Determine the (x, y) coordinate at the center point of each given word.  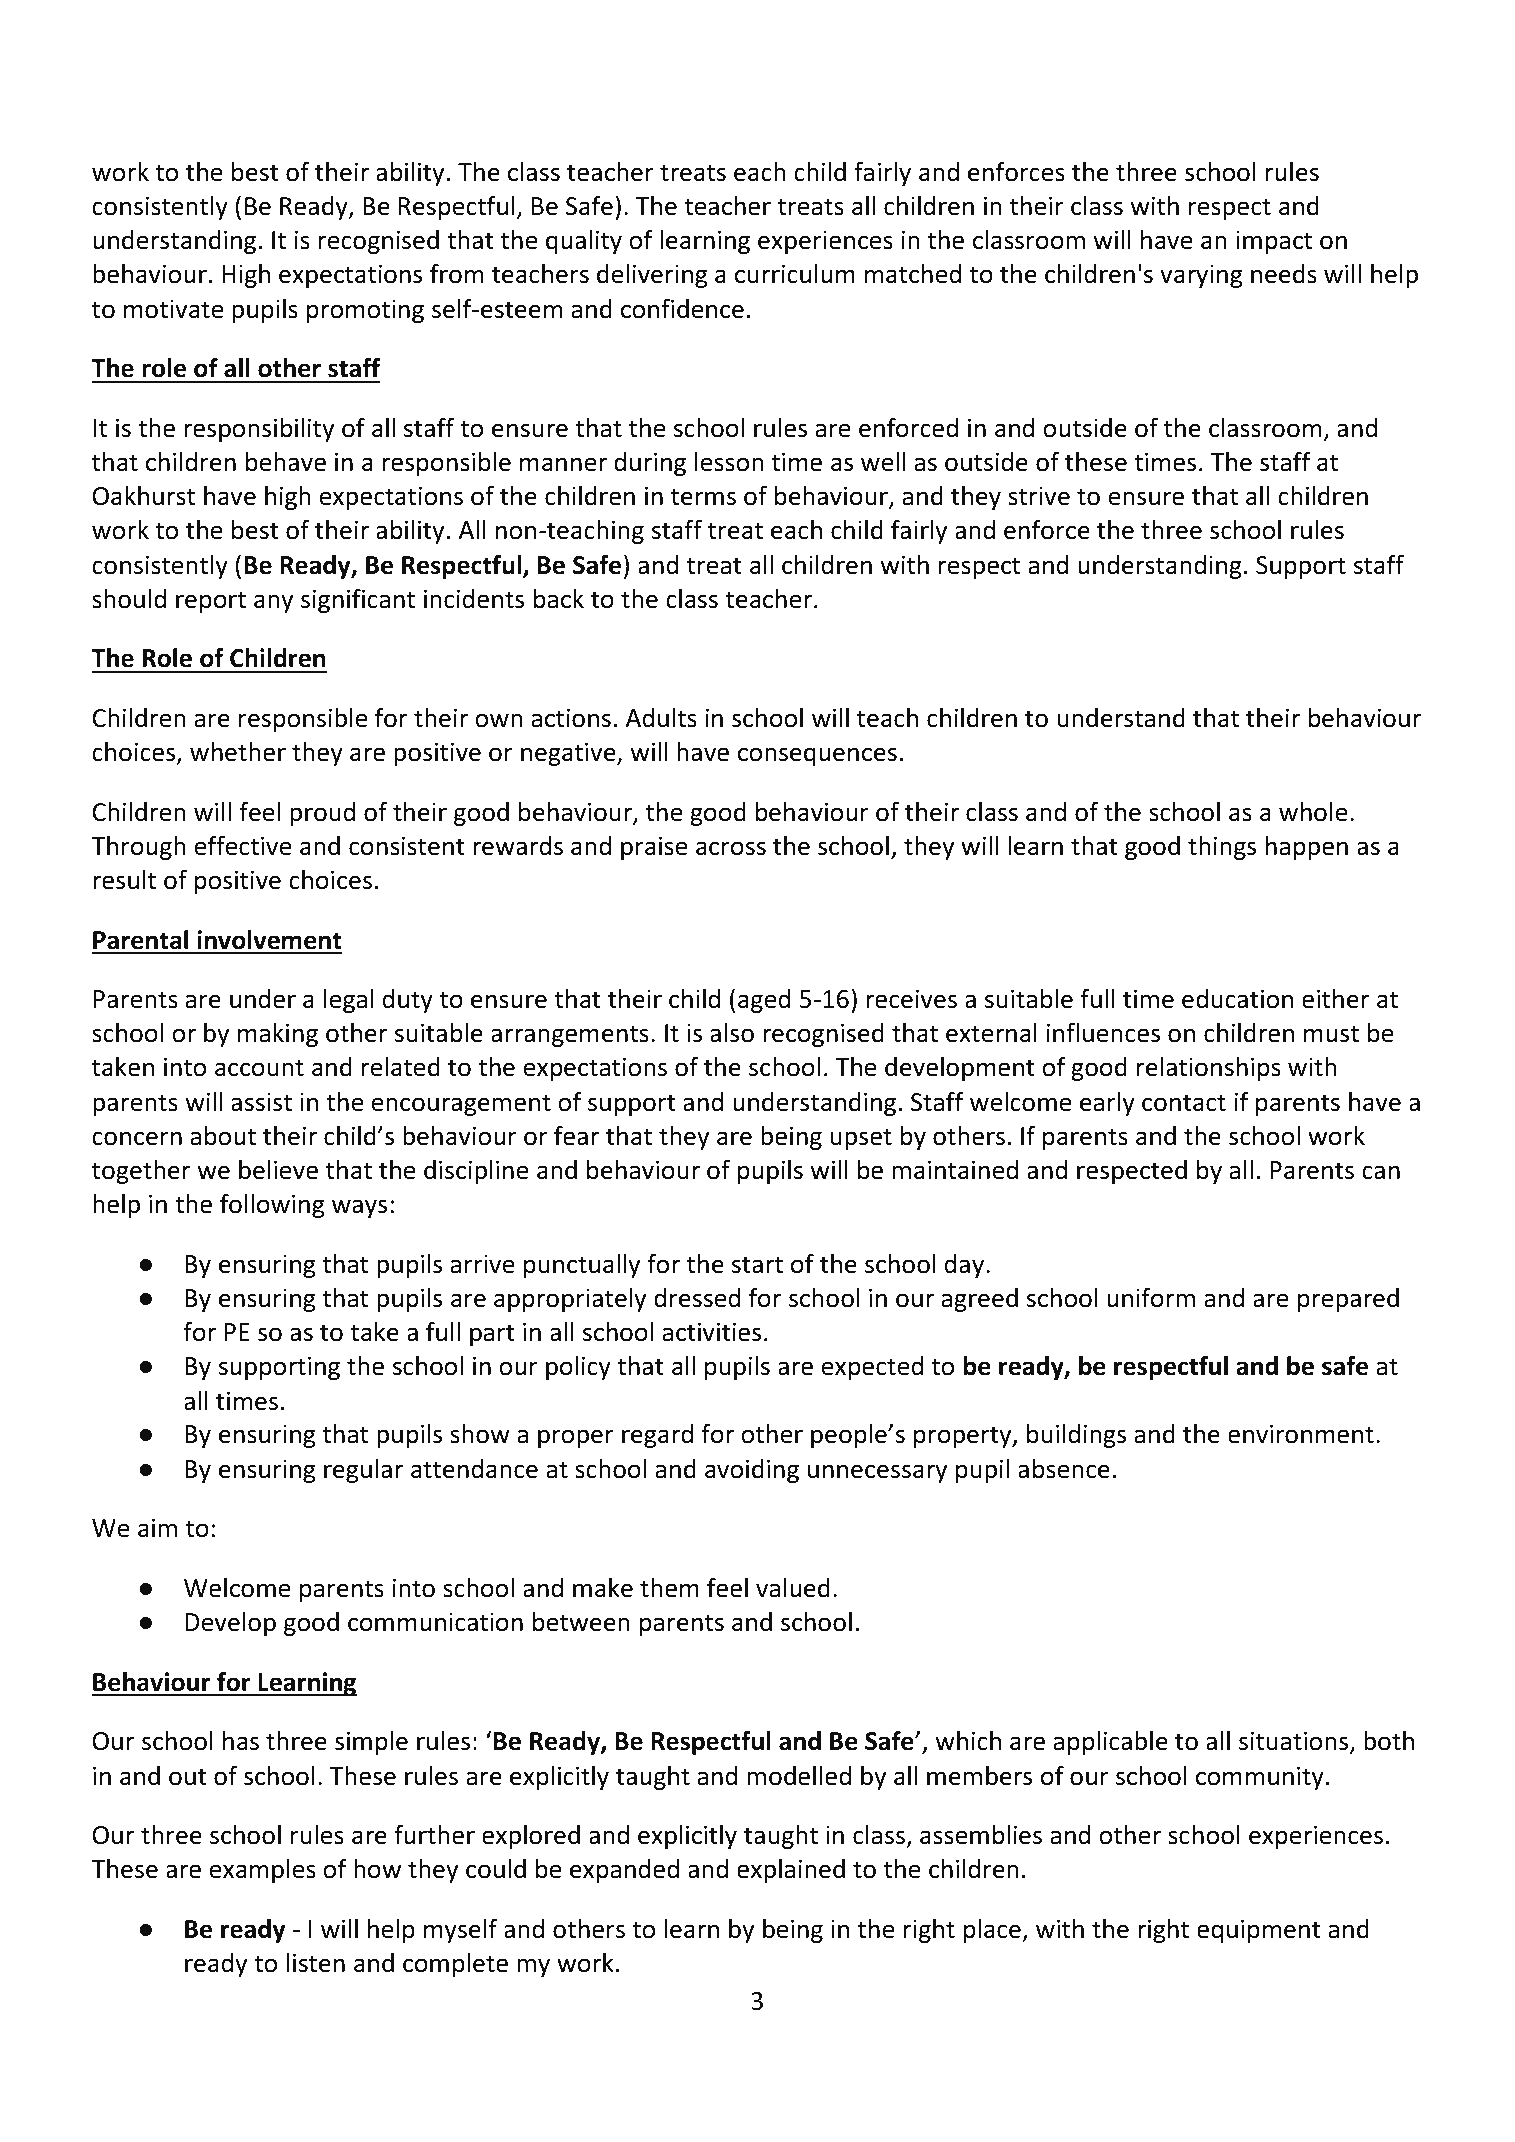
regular (363, 1471)
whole (1313, 812)
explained (791, 1871)
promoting (365, 311)
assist (261, 1102)
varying (1201, 276)
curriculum (795, 274)
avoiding (752, 1471)
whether (238, 752)
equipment (1259, 1931)
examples (262, 1871)
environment (1301, 1434)
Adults (661, 718)
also (732, 1033)
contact (1184, 1103)
